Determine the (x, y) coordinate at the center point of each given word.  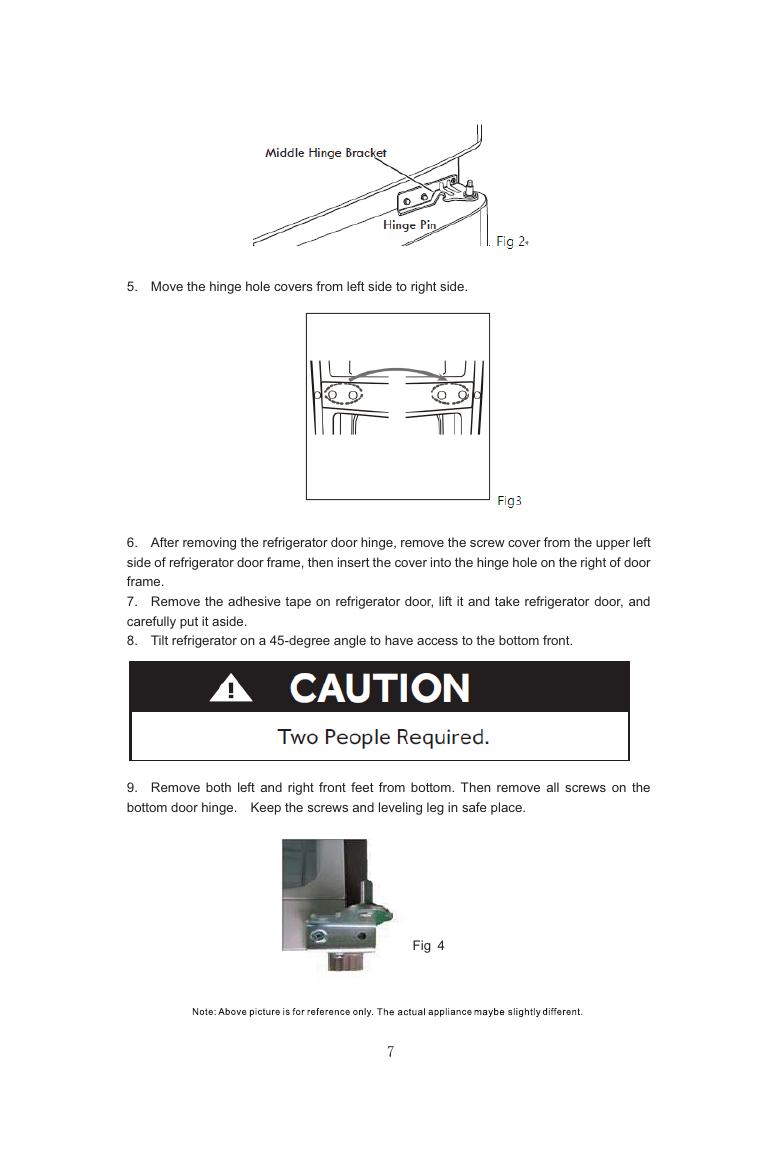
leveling (400, 808)
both (218, 787)
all (553, 787)
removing (209, 543)
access (437, 641)
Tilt (159, 640)
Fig (422, 946)
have (399, 640)
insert (354, 562)
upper (613, 545)
